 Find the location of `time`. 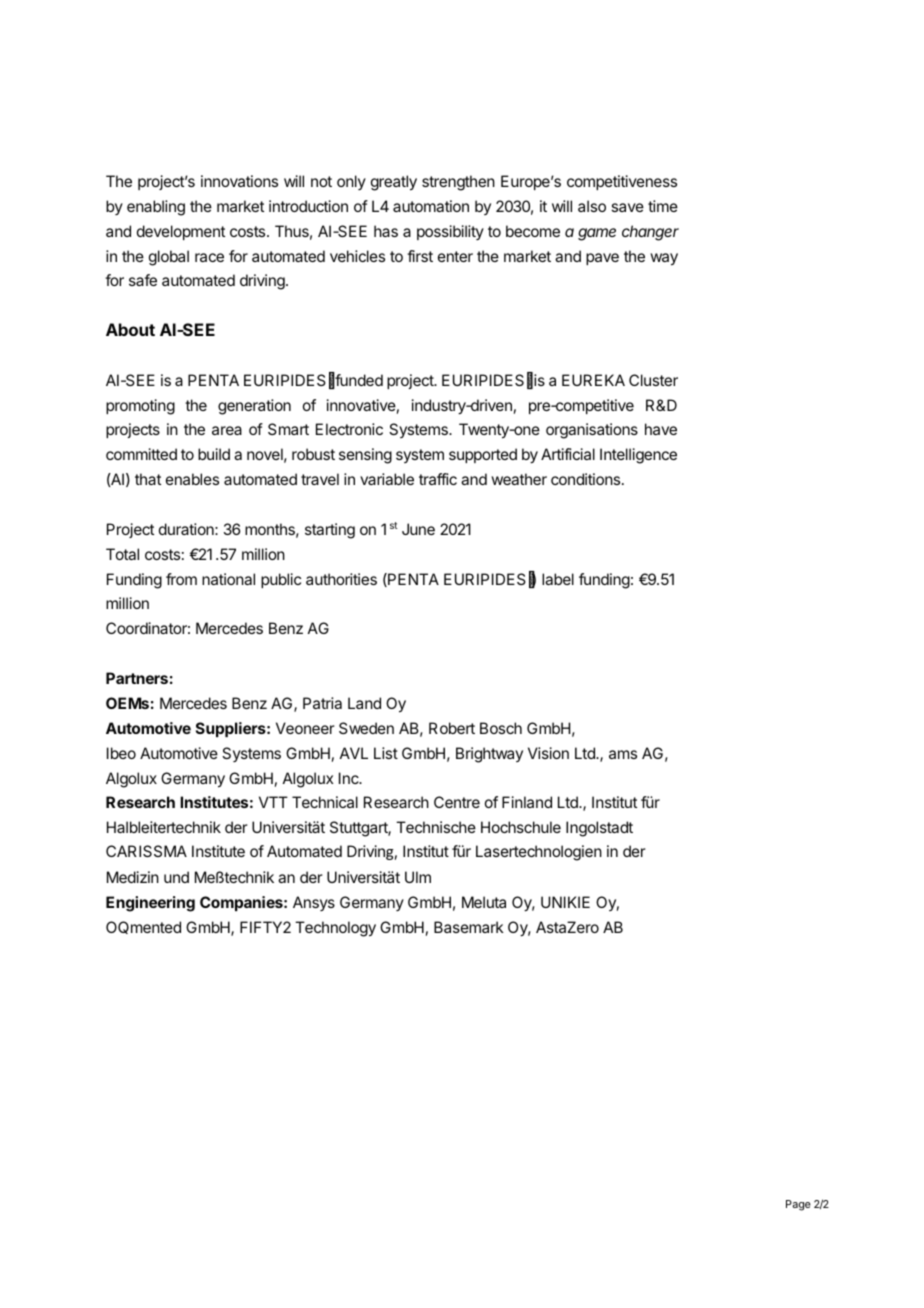

time is located at coordinates (663, 206).
